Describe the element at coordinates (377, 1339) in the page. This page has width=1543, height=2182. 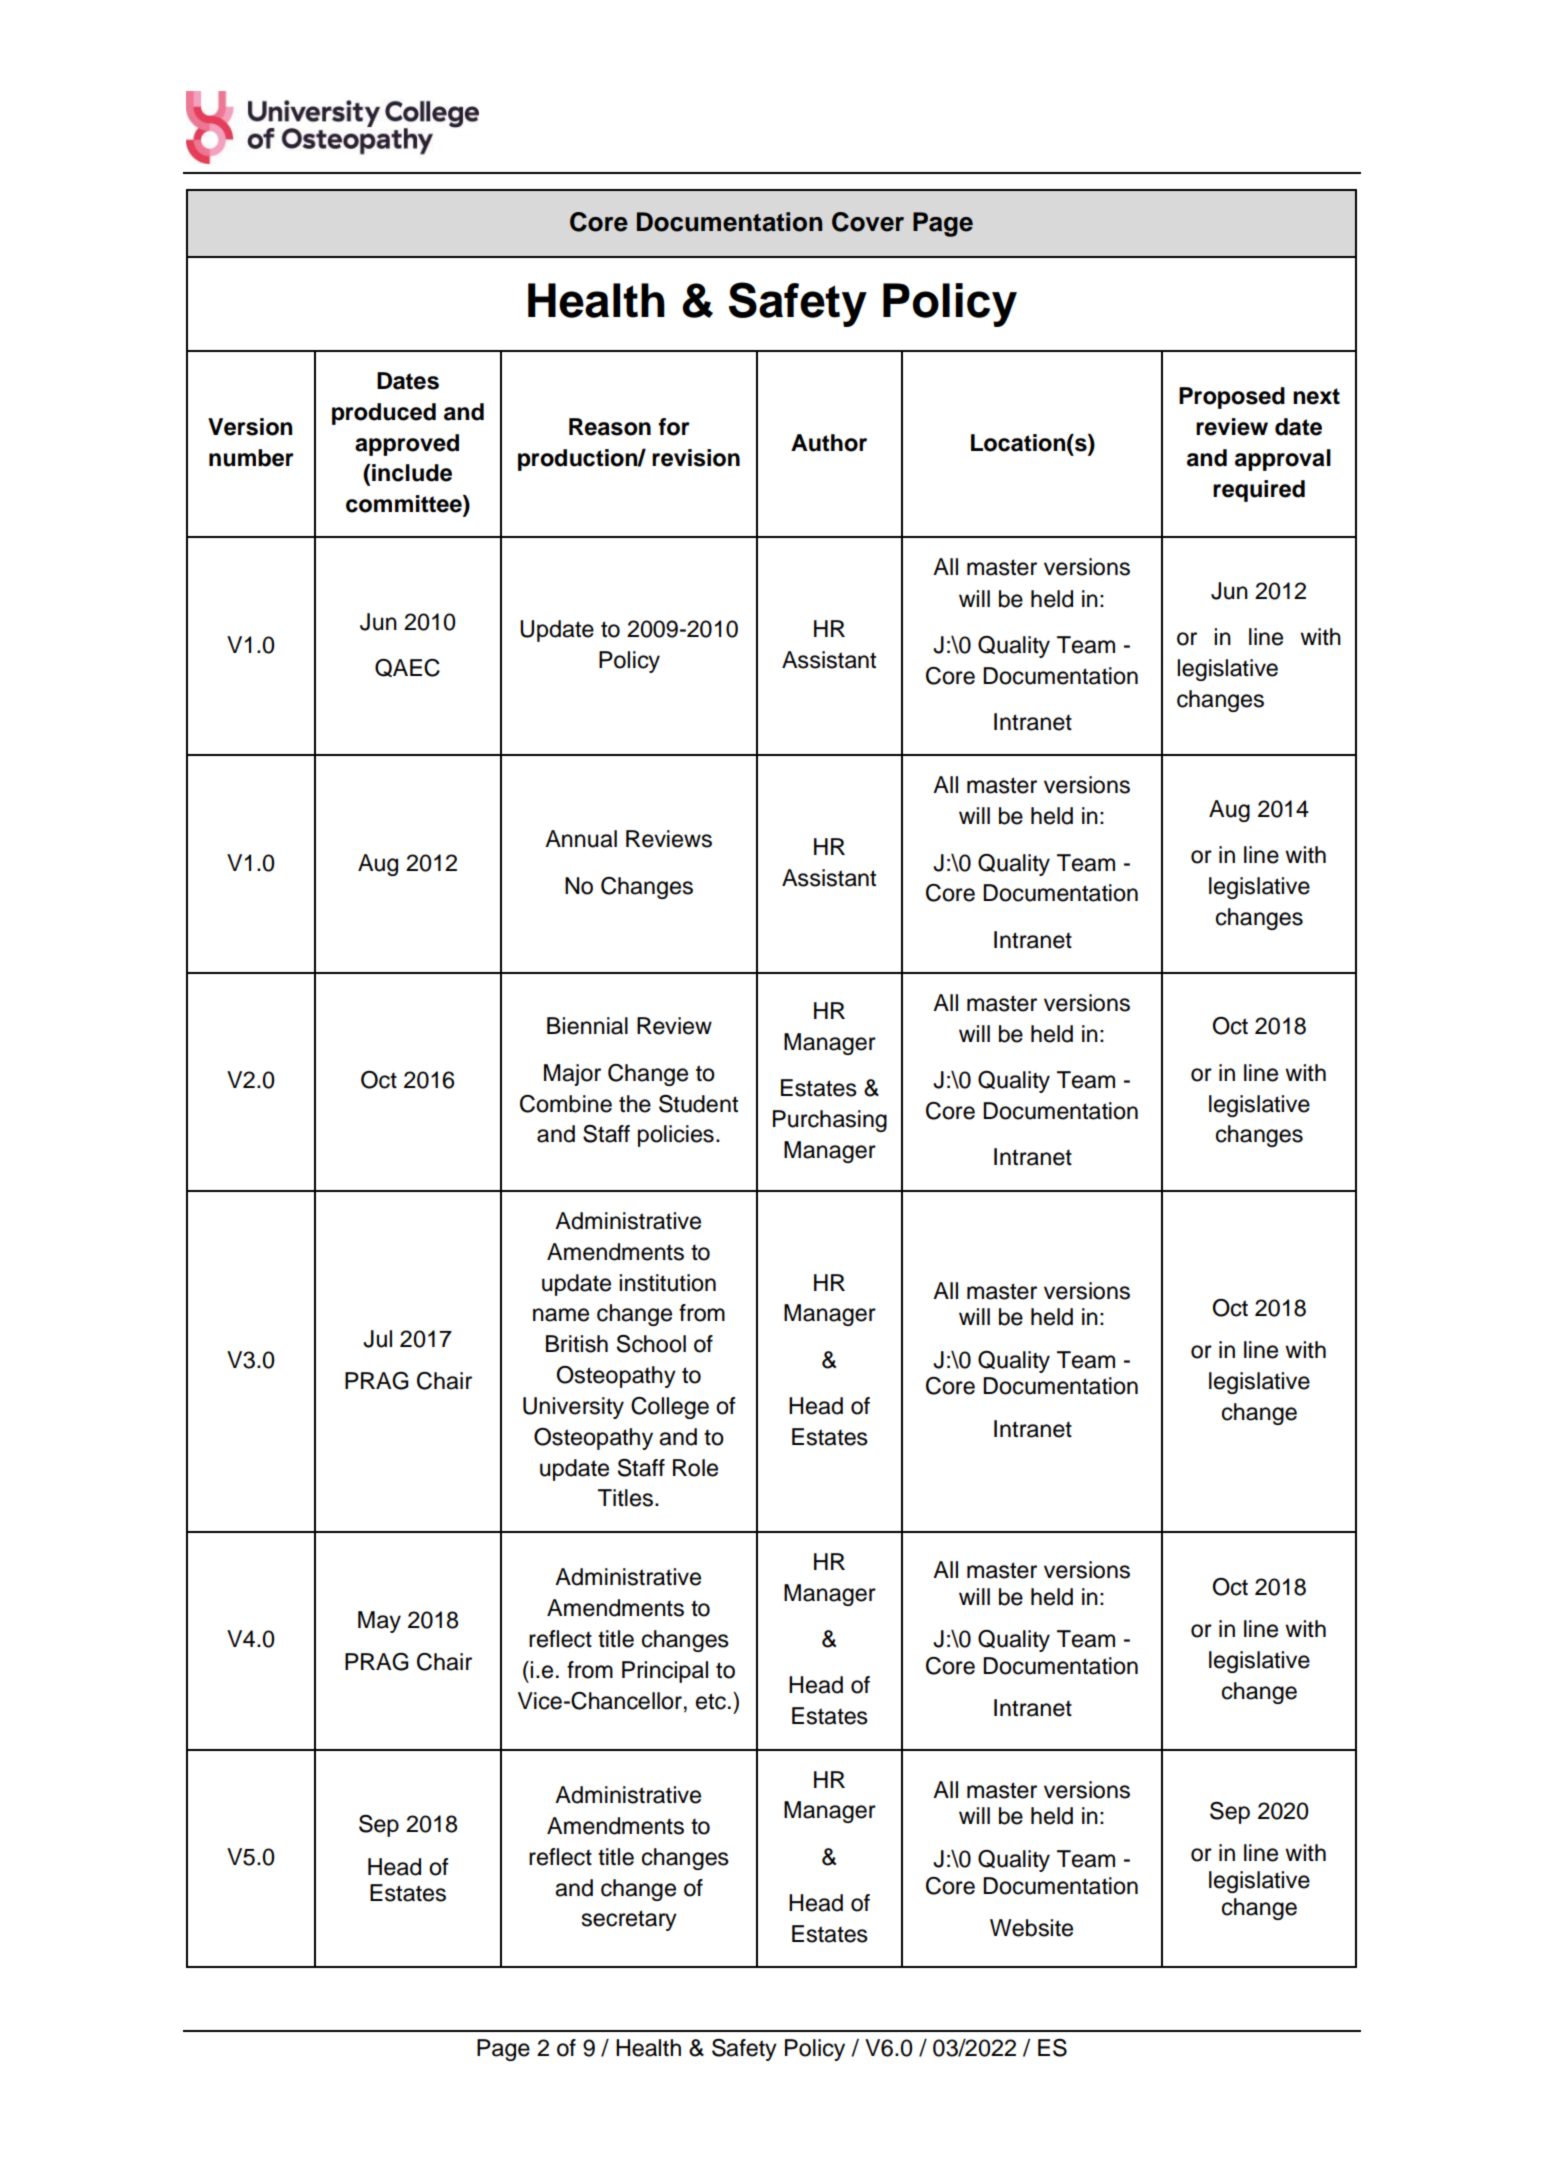
I see `Jul` at that location.
